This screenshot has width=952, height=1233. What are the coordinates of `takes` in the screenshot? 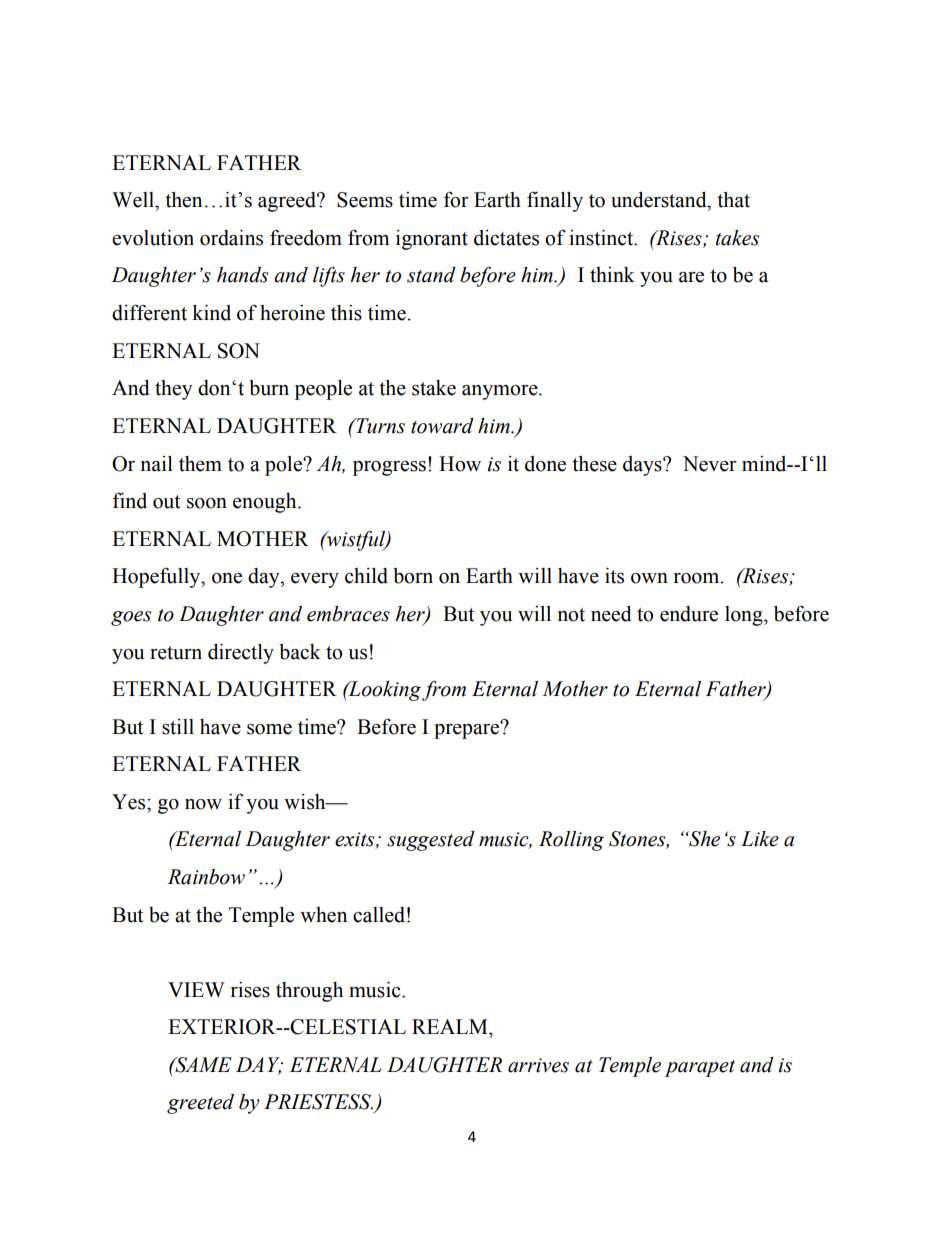 It's located at (737, 238).
